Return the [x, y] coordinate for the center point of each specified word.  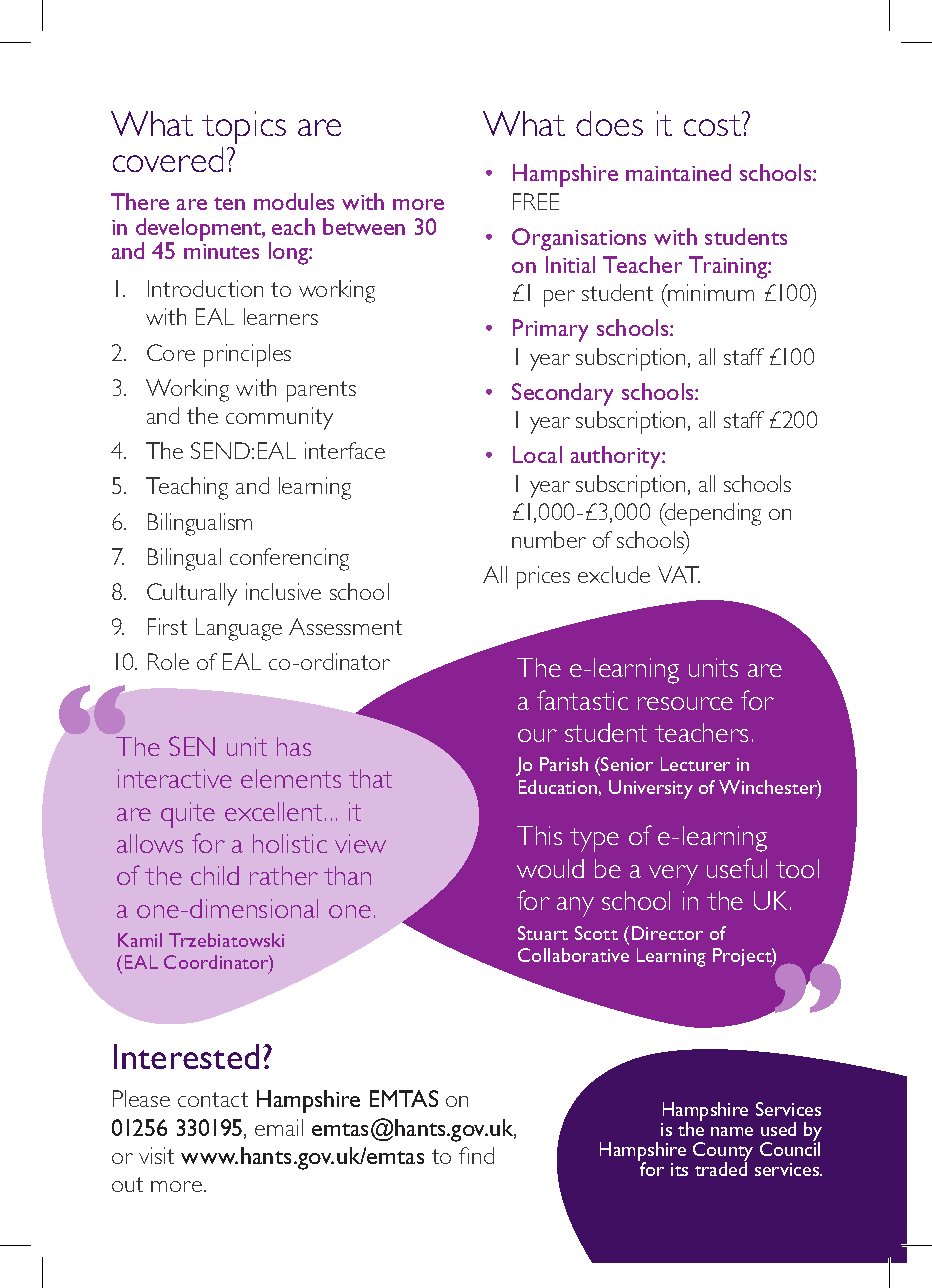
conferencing [289, 559]
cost [714, 124]
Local [537, 454]
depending [712, 514]
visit [156, 1155]
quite [188, 815]
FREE [536, 201]
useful [737, 868]
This [539, 835]
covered [168, 159]
